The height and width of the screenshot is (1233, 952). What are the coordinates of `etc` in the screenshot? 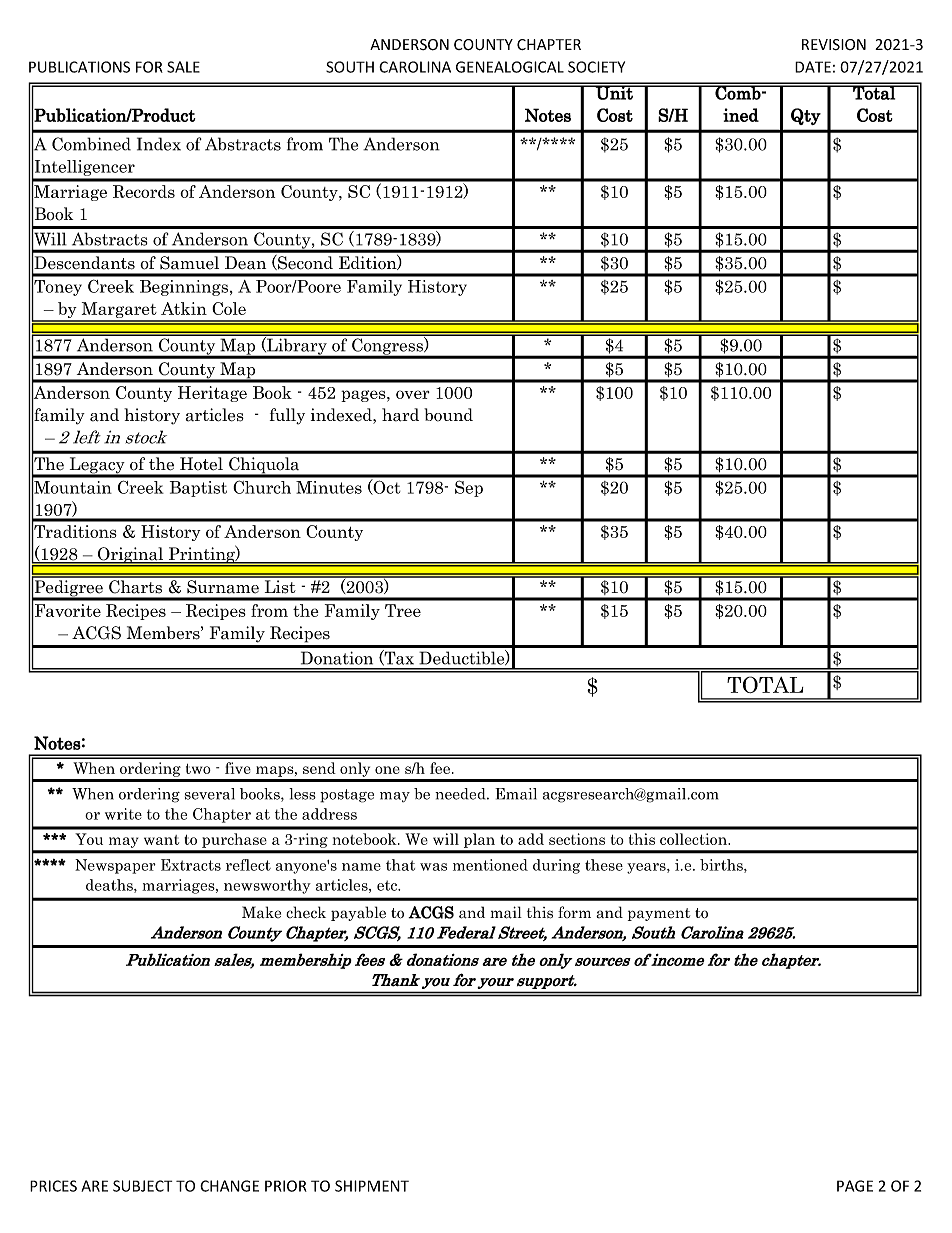 It's located at (388, 885).
